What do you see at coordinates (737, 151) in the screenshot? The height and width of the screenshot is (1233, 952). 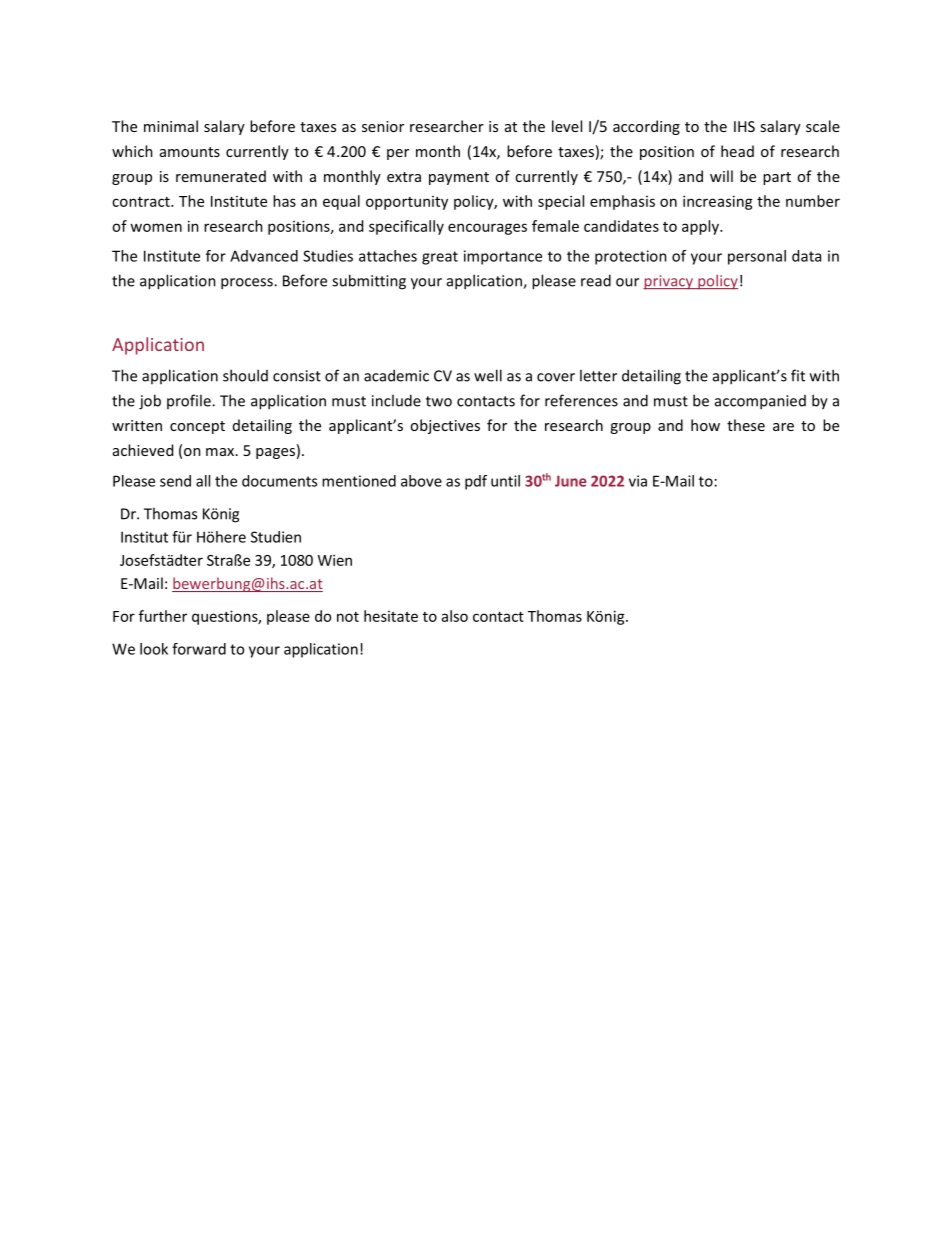 I see `head` at bounding box center [737, 151].
